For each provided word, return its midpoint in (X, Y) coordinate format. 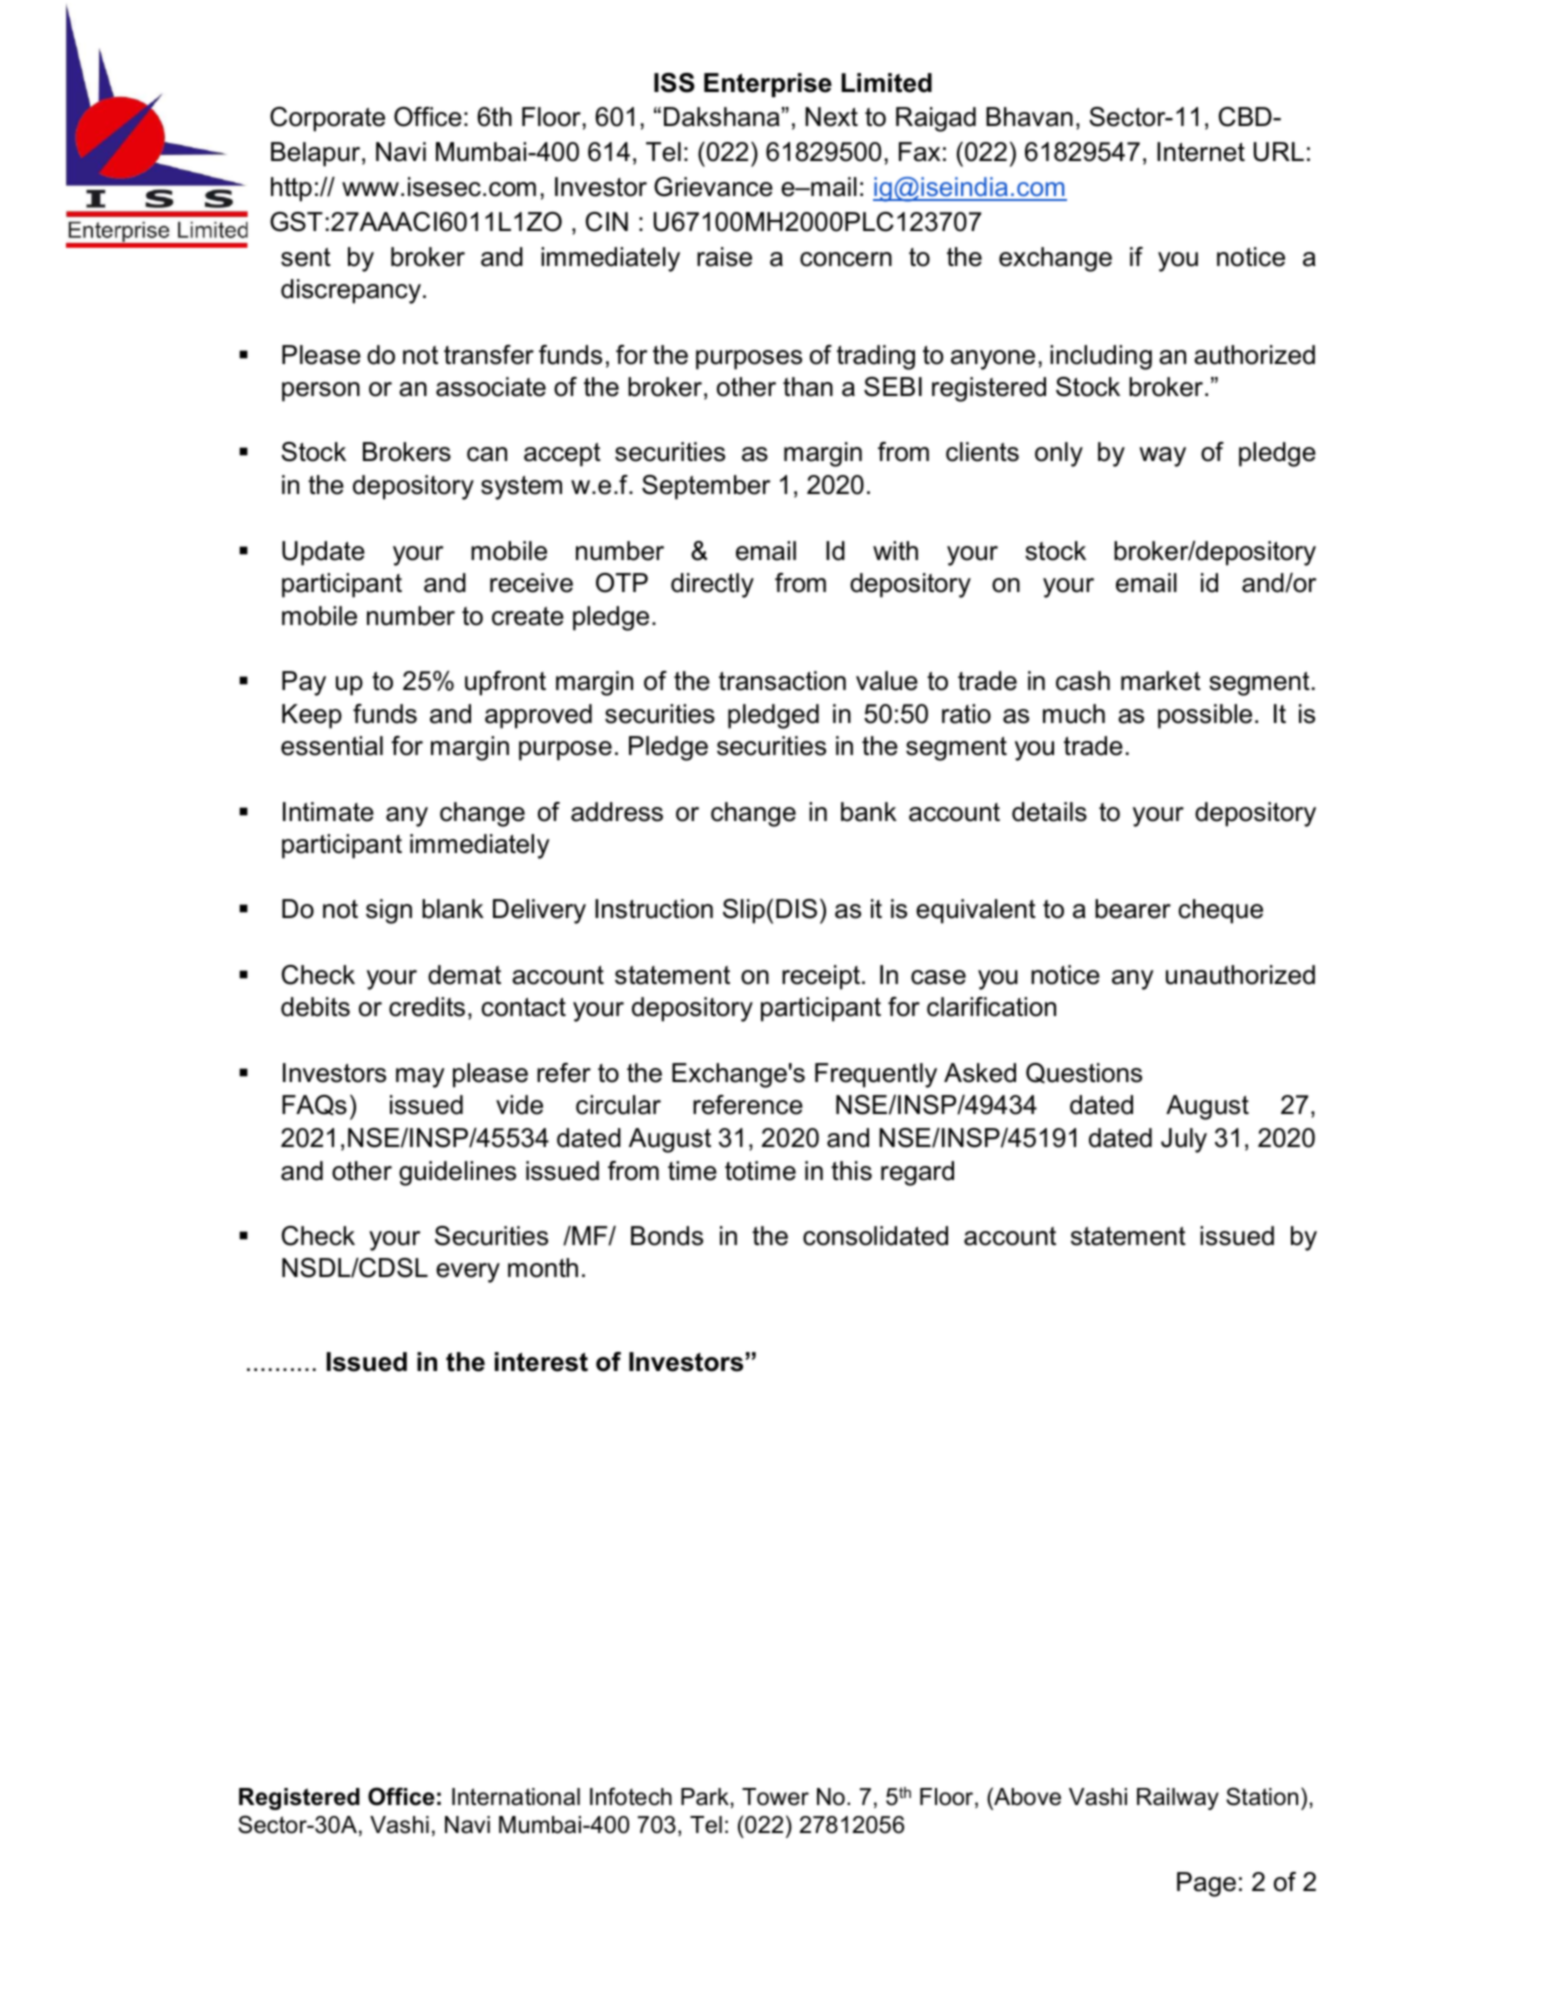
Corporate (327, 119)
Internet (1201, 152)
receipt (821, 977)
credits (427, 1007)
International (516, 1797)
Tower (775, 1797)
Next (831, 117)
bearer (1133, 909)
